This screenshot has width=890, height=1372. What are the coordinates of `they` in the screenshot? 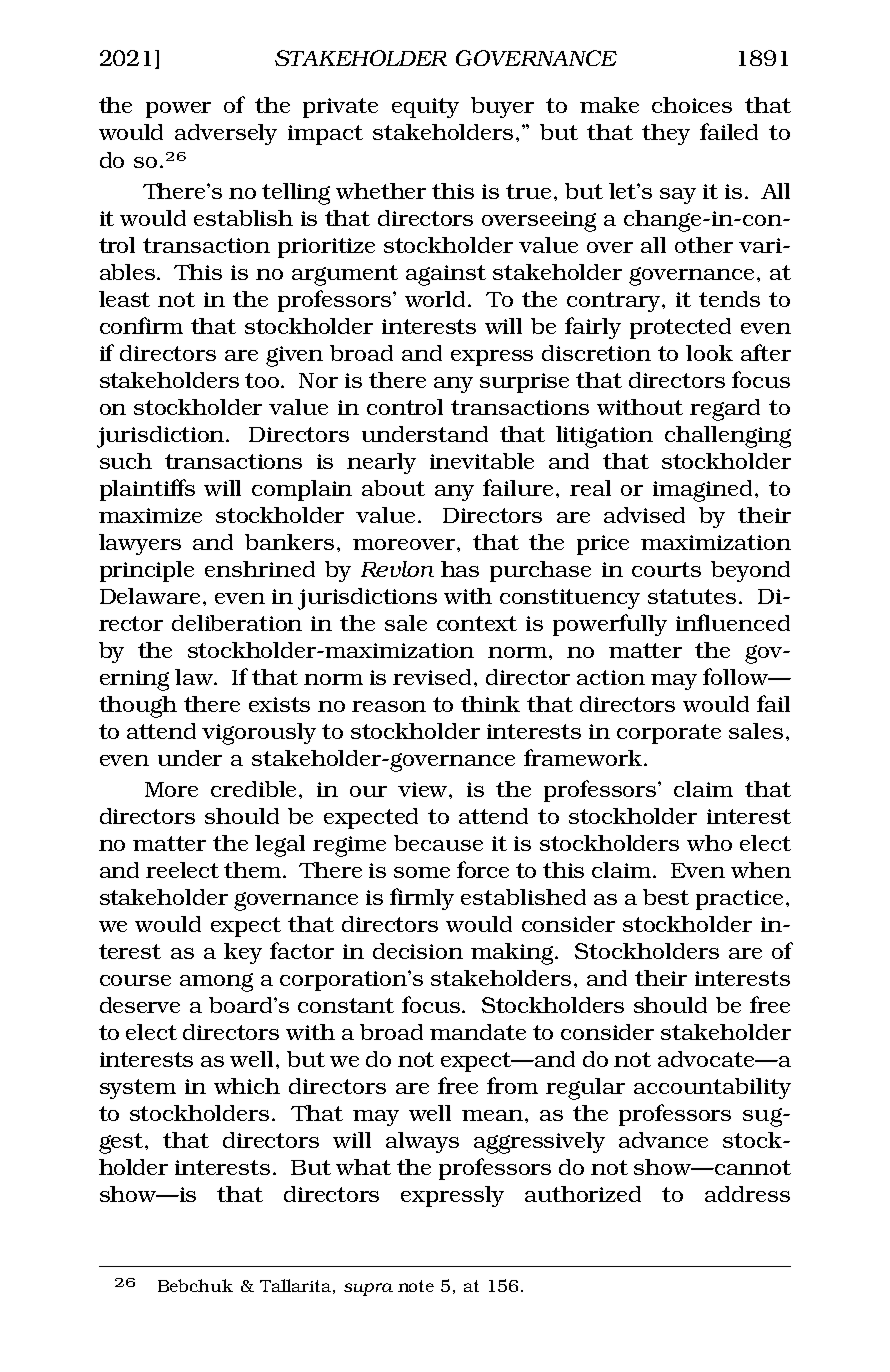 It's located at (666, 134).
